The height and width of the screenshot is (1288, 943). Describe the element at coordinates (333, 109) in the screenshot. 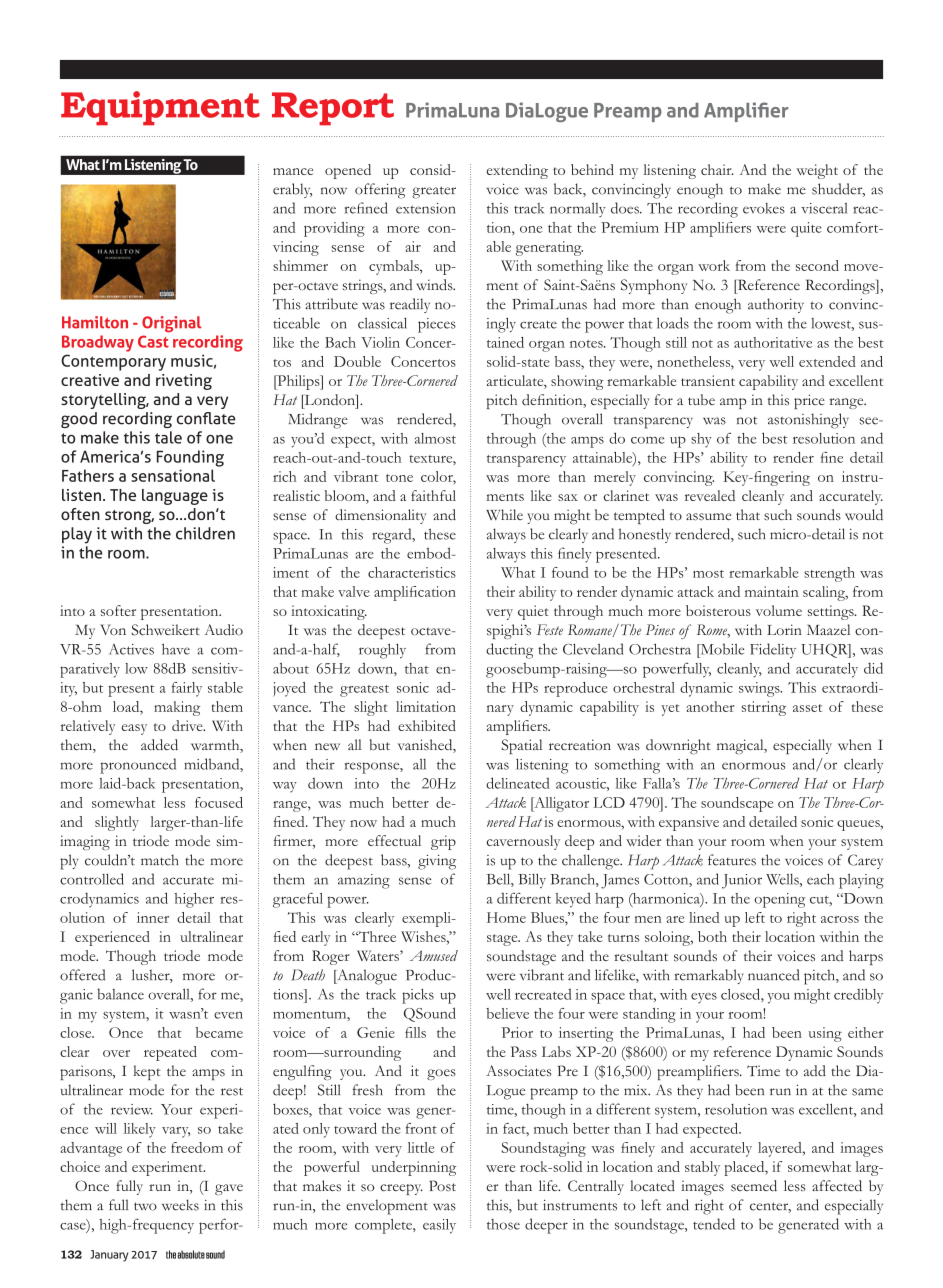

I see `Report` at that location.
